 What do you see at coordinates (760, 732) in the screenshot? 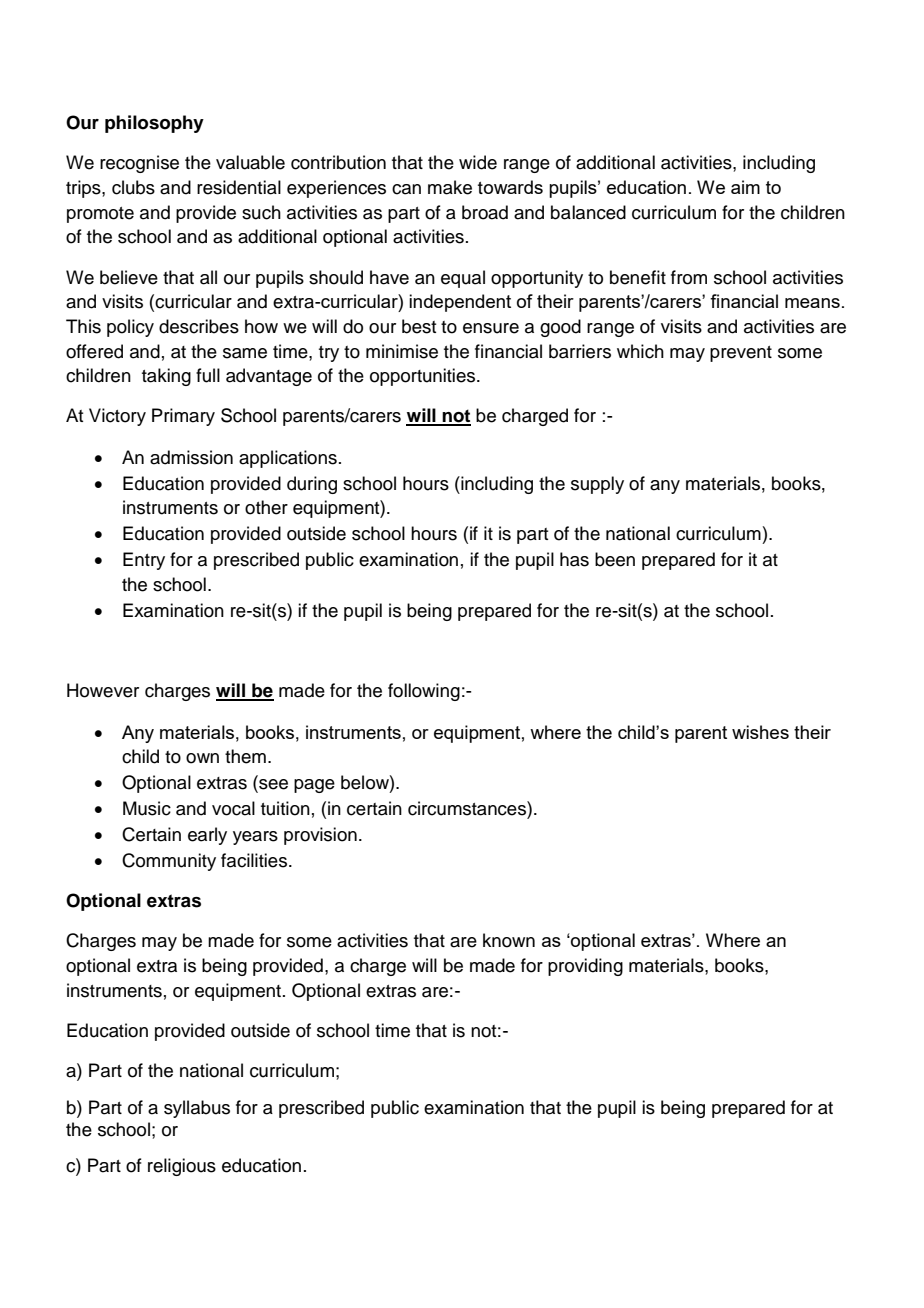
I see `wishes` at bounding box center [760, 732].
